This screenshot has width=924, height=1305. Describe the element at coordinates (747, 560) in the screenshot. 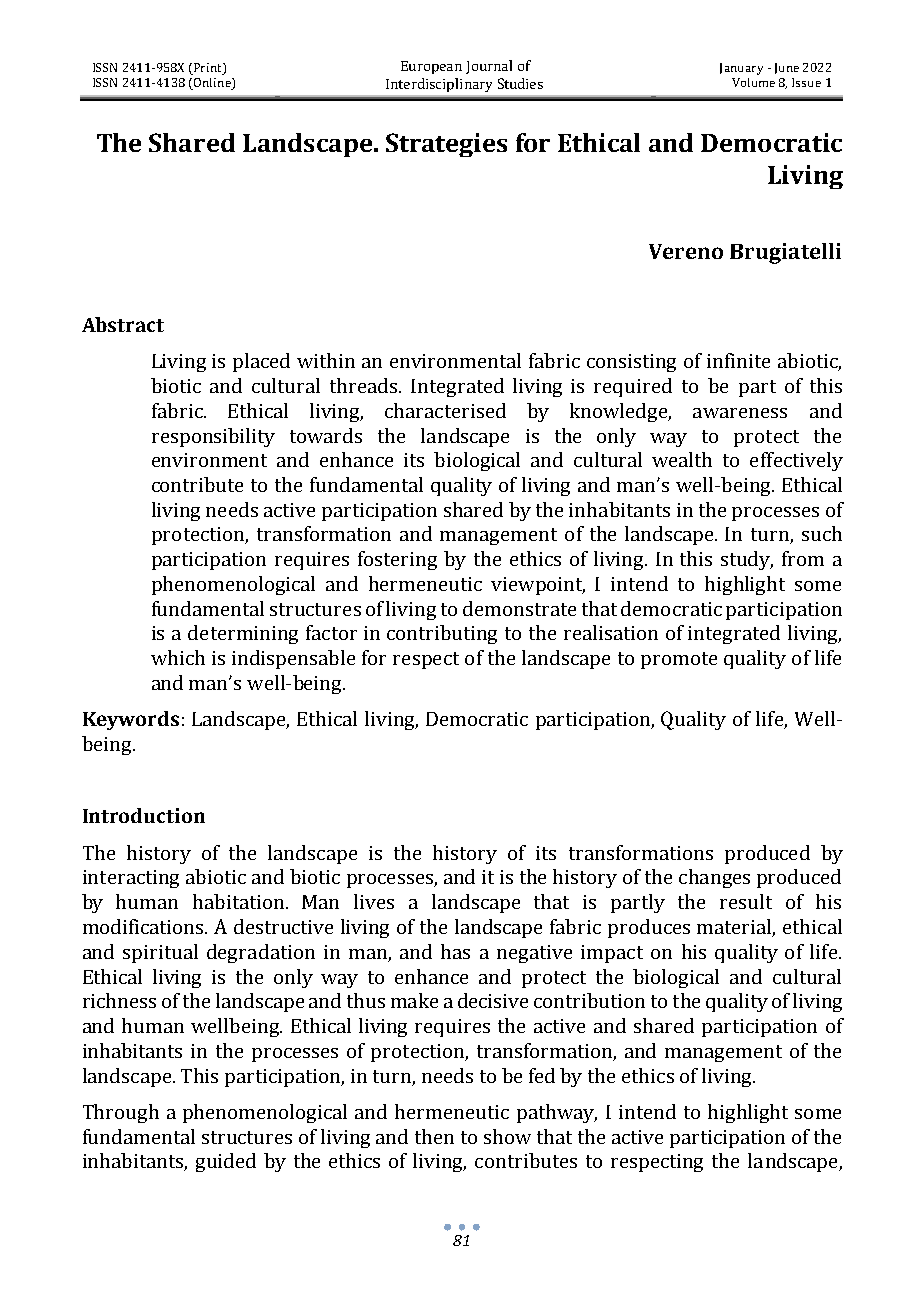

I see `study` at that location.
